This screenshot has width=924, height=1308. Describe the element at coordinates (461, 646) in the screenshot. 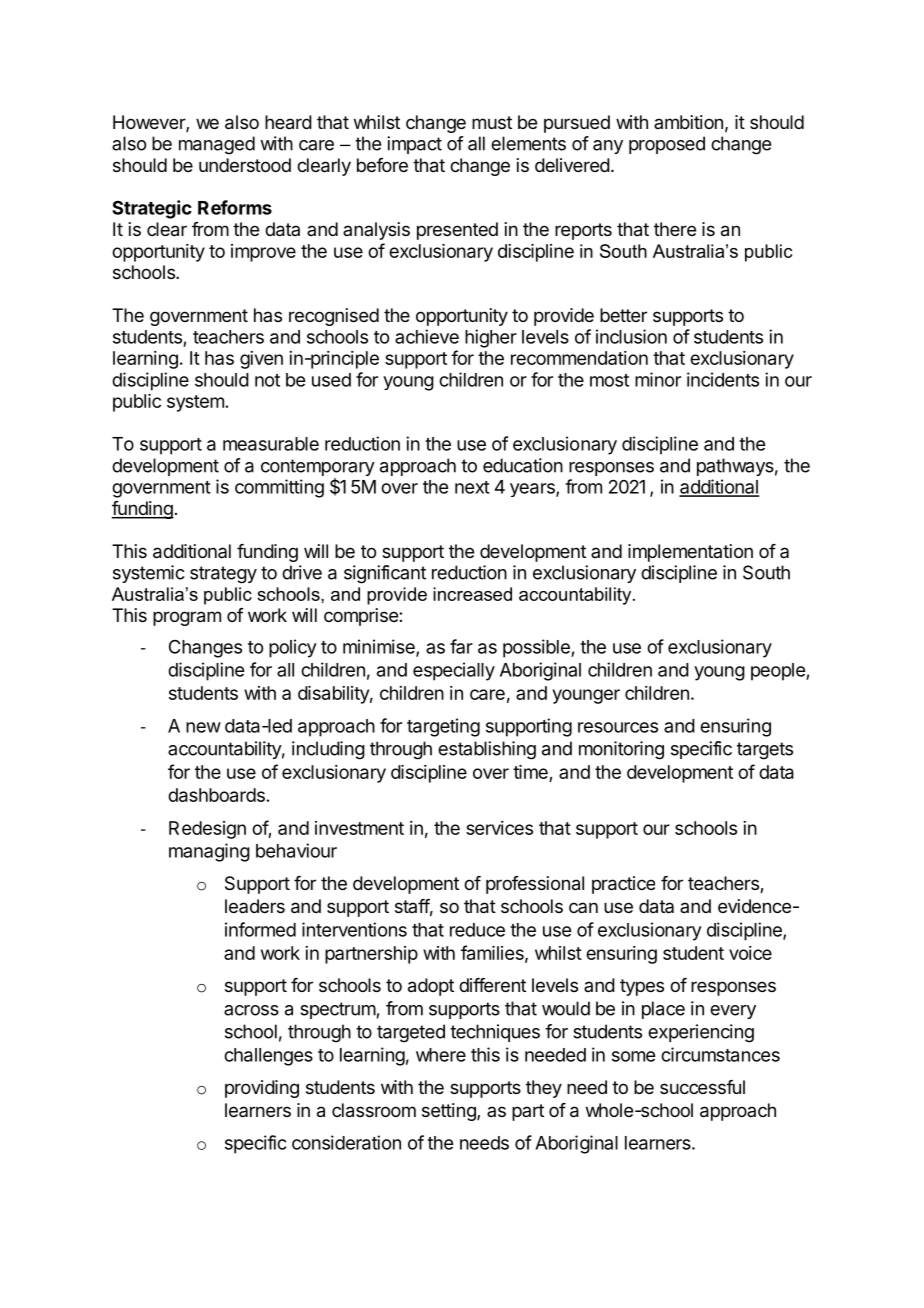

I see `far` at that location.
